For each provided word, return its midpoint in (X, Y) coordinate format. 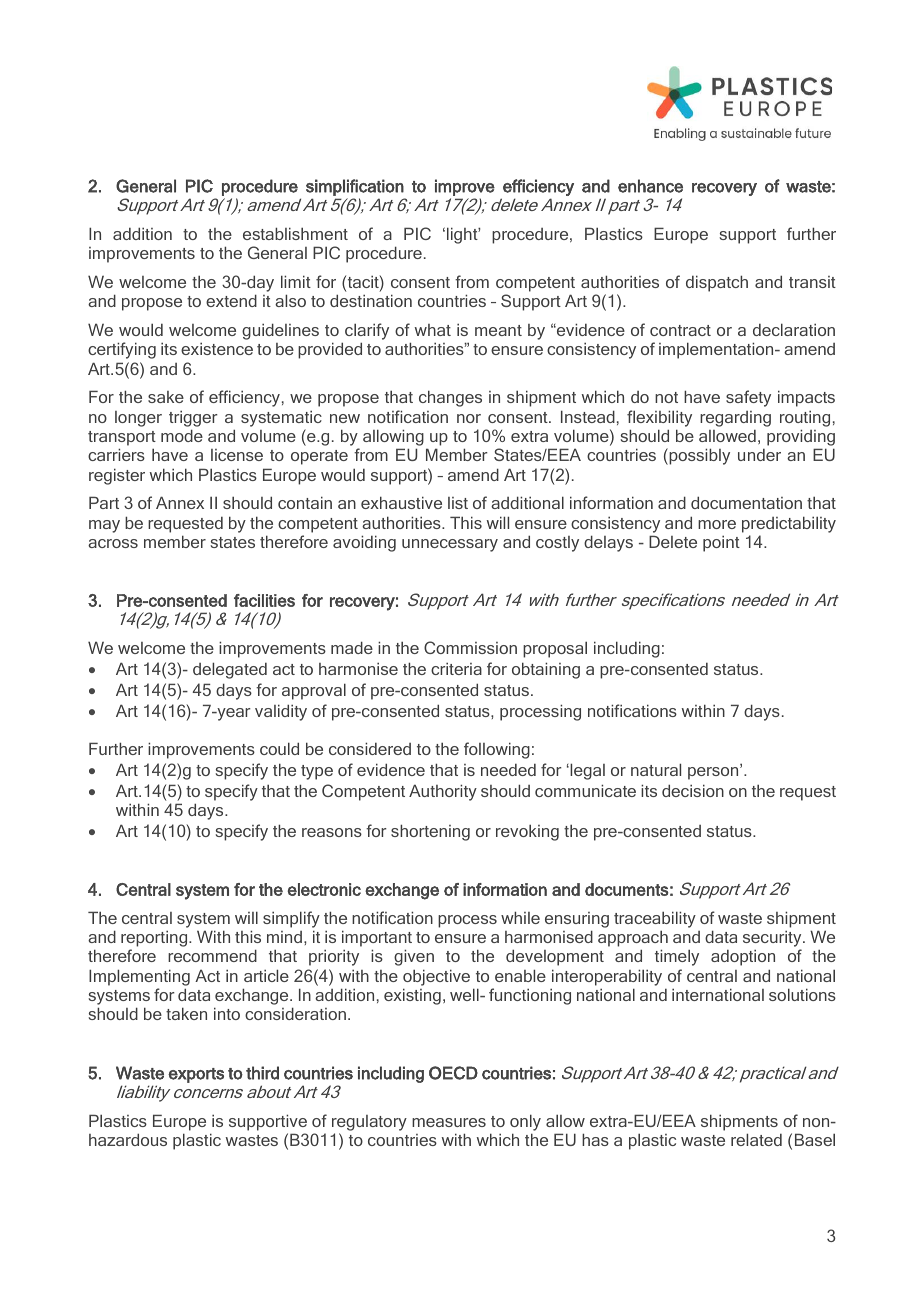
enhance (650, 186)
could (279, 748)
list (458, 503)
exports (196, 1075)
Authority (443, 792)
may (104, 526)
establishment (295, 233)
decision (693, 790)
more (717, 524)
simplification (355, 187)
